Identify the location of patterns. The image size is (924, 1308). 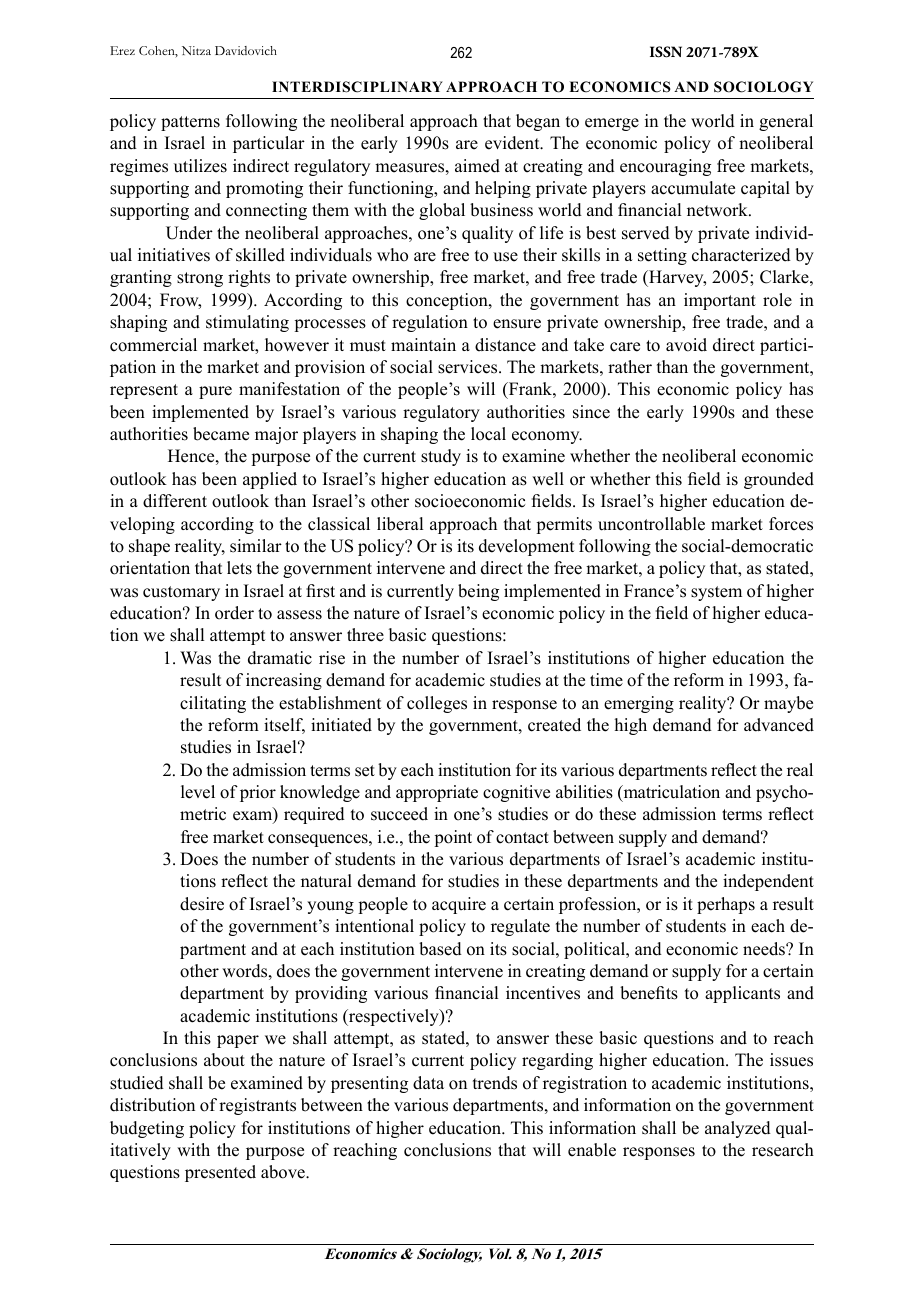
(190, 123).
